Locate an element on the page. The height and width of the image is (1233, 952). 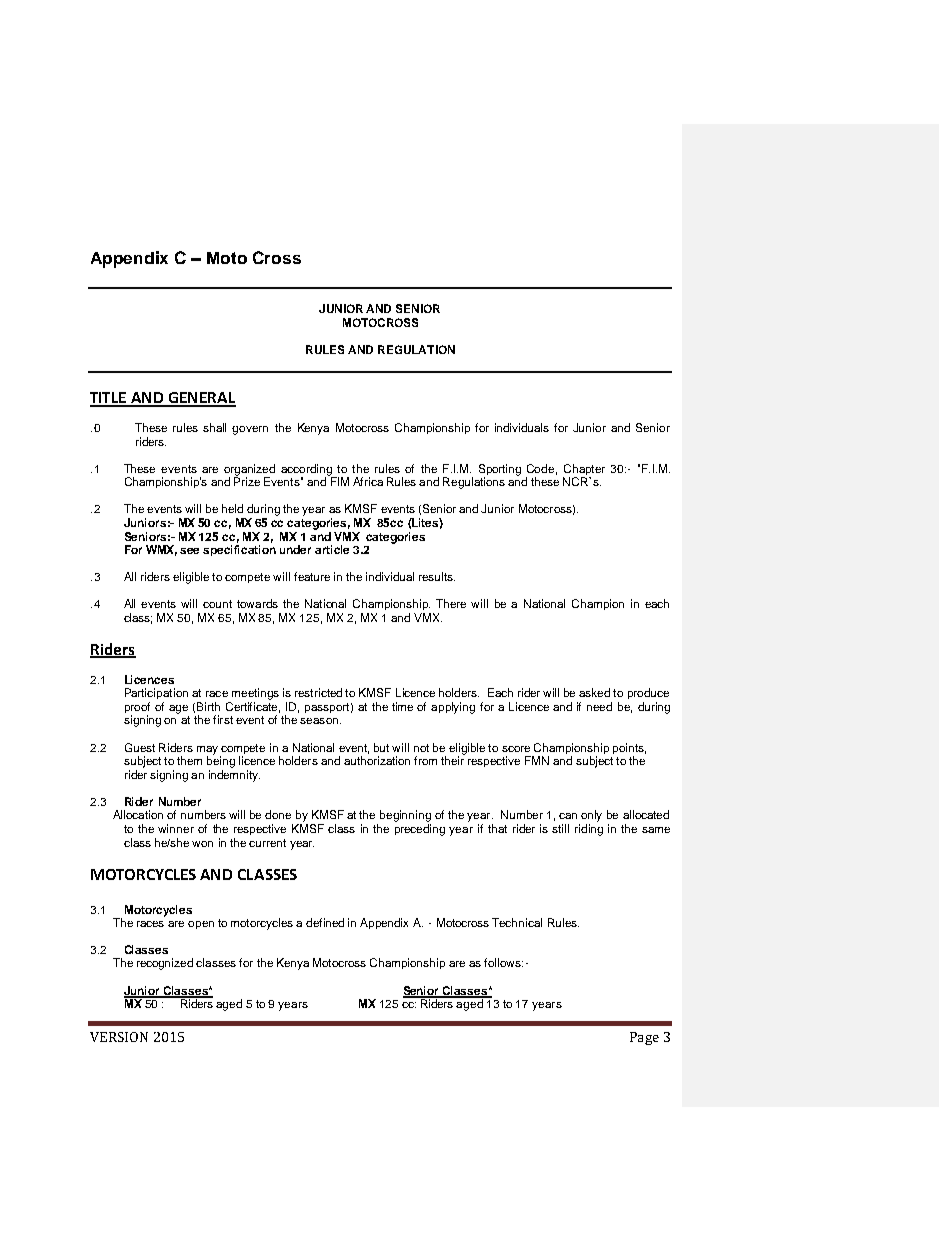
Africa is located at coordinates (368, 481).
